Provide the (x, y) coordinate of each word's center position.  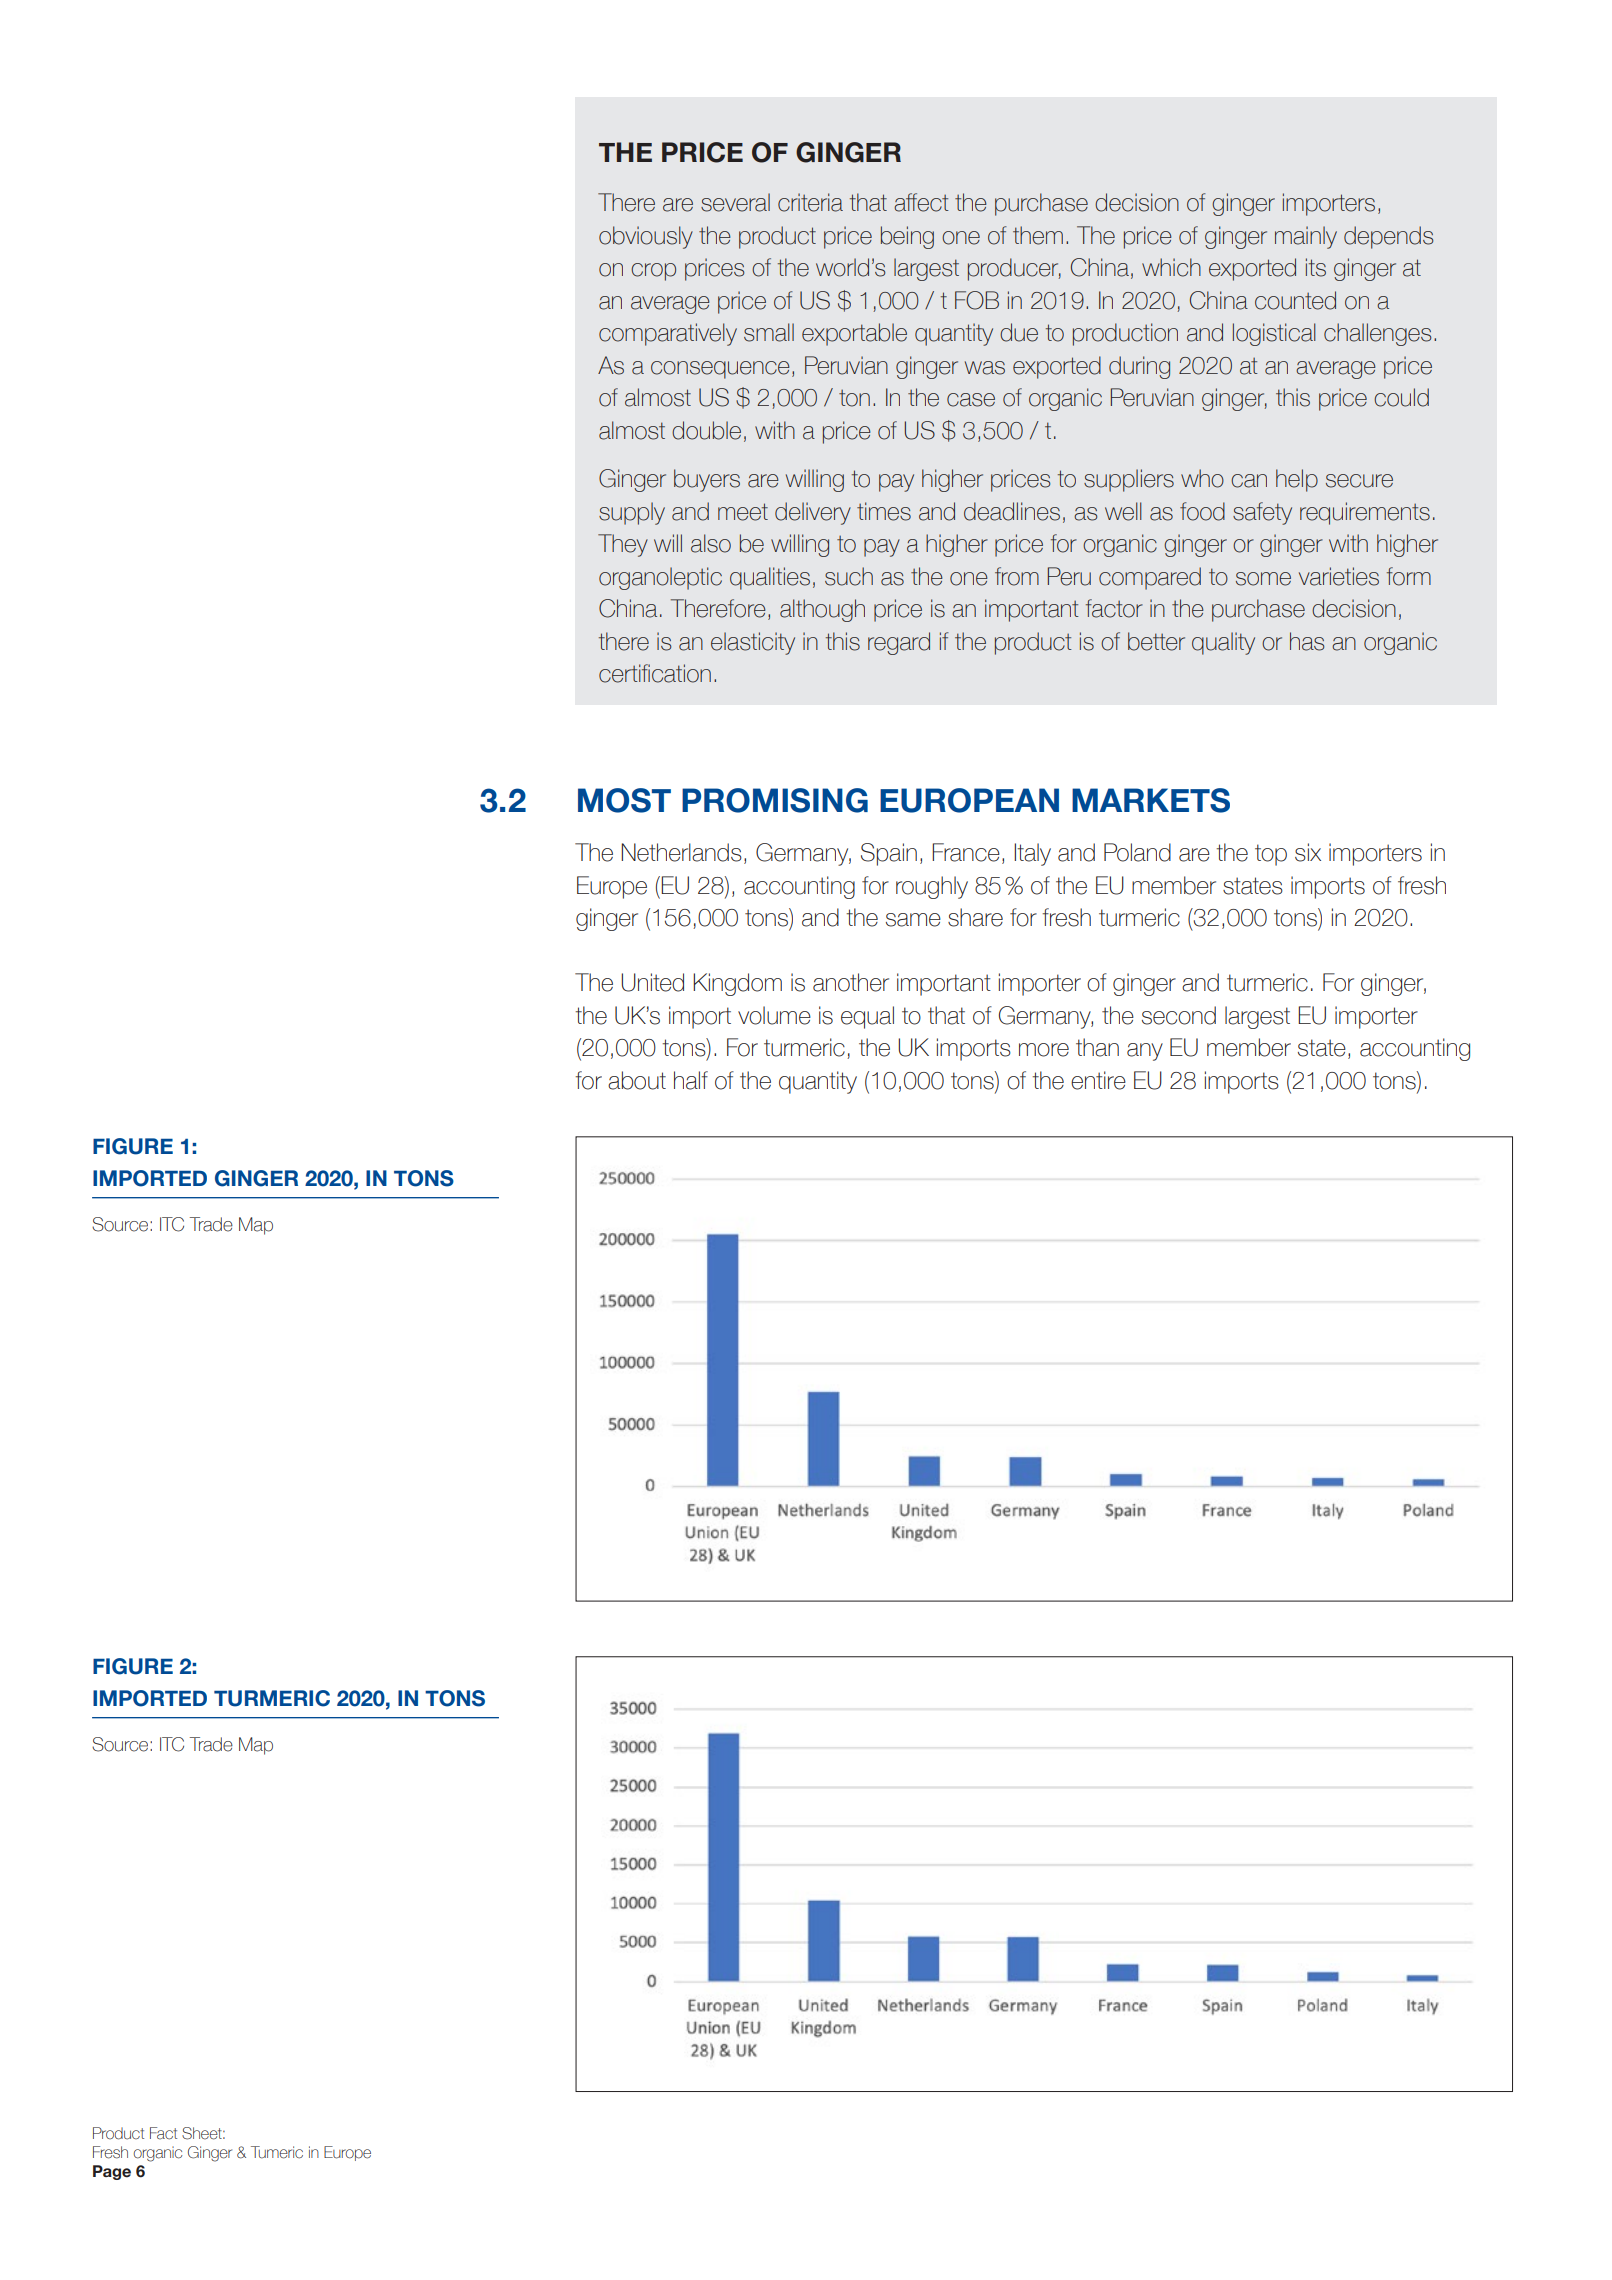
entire (1098, 1080)
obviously (646, 237)
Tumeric (277, 2152)
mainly (1306, 237)
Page (112, 2172)
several (735, 202)
